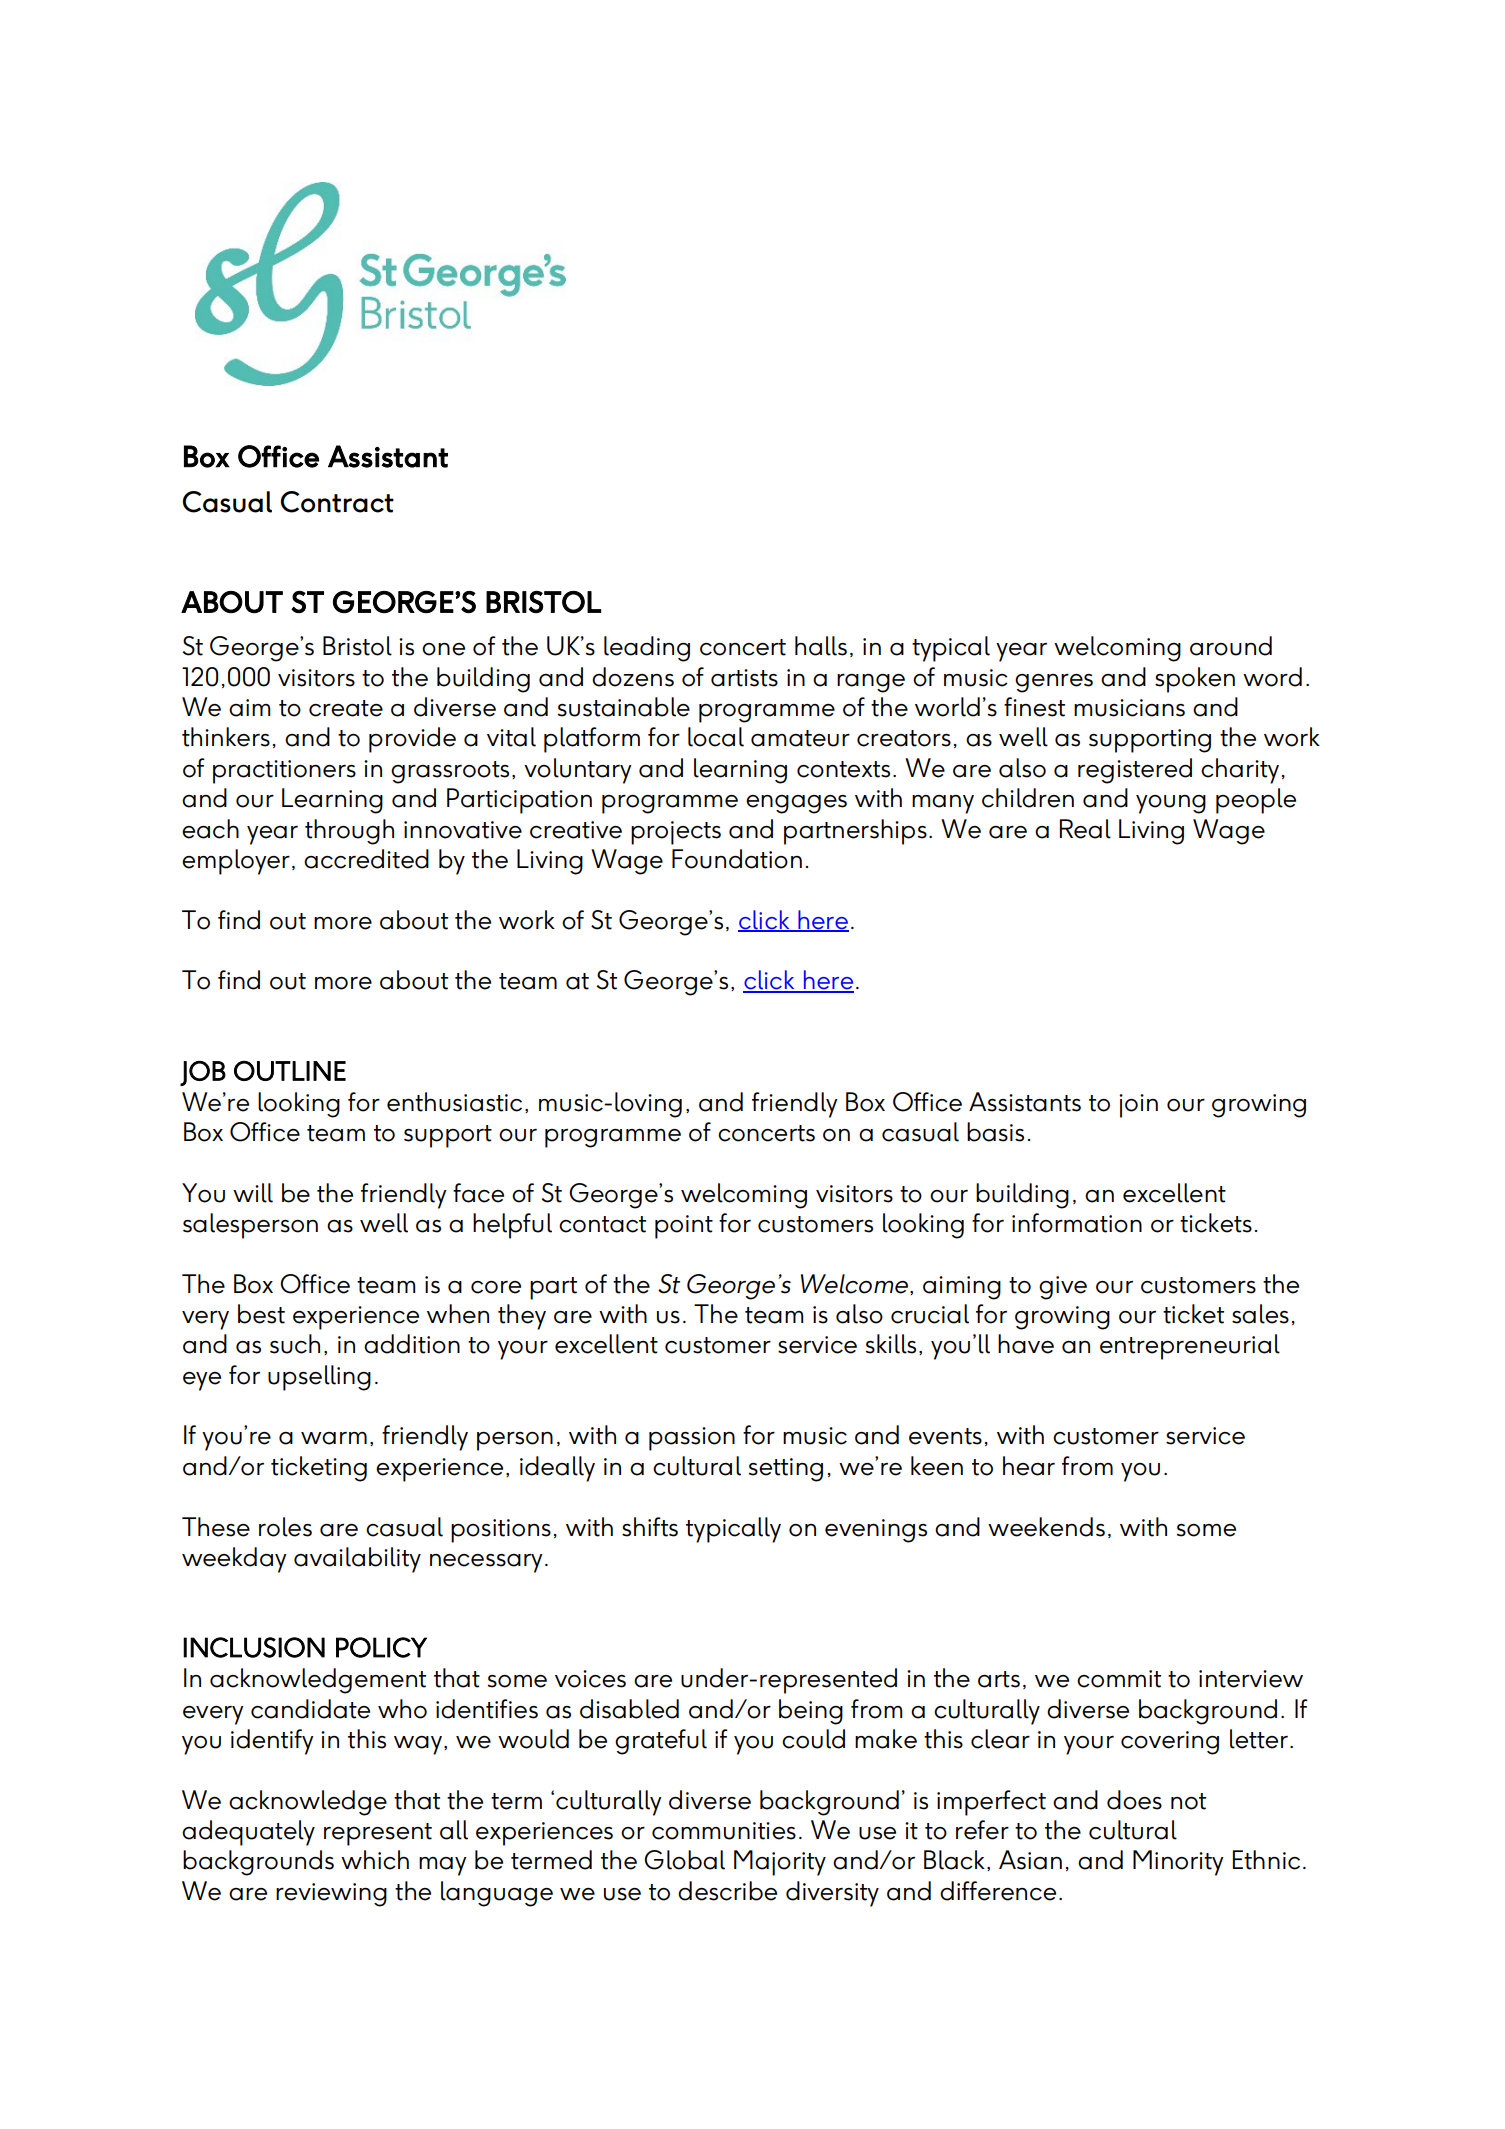 The image size is (1505, 2129). I want to click on Foundation, so click(737, 859).
